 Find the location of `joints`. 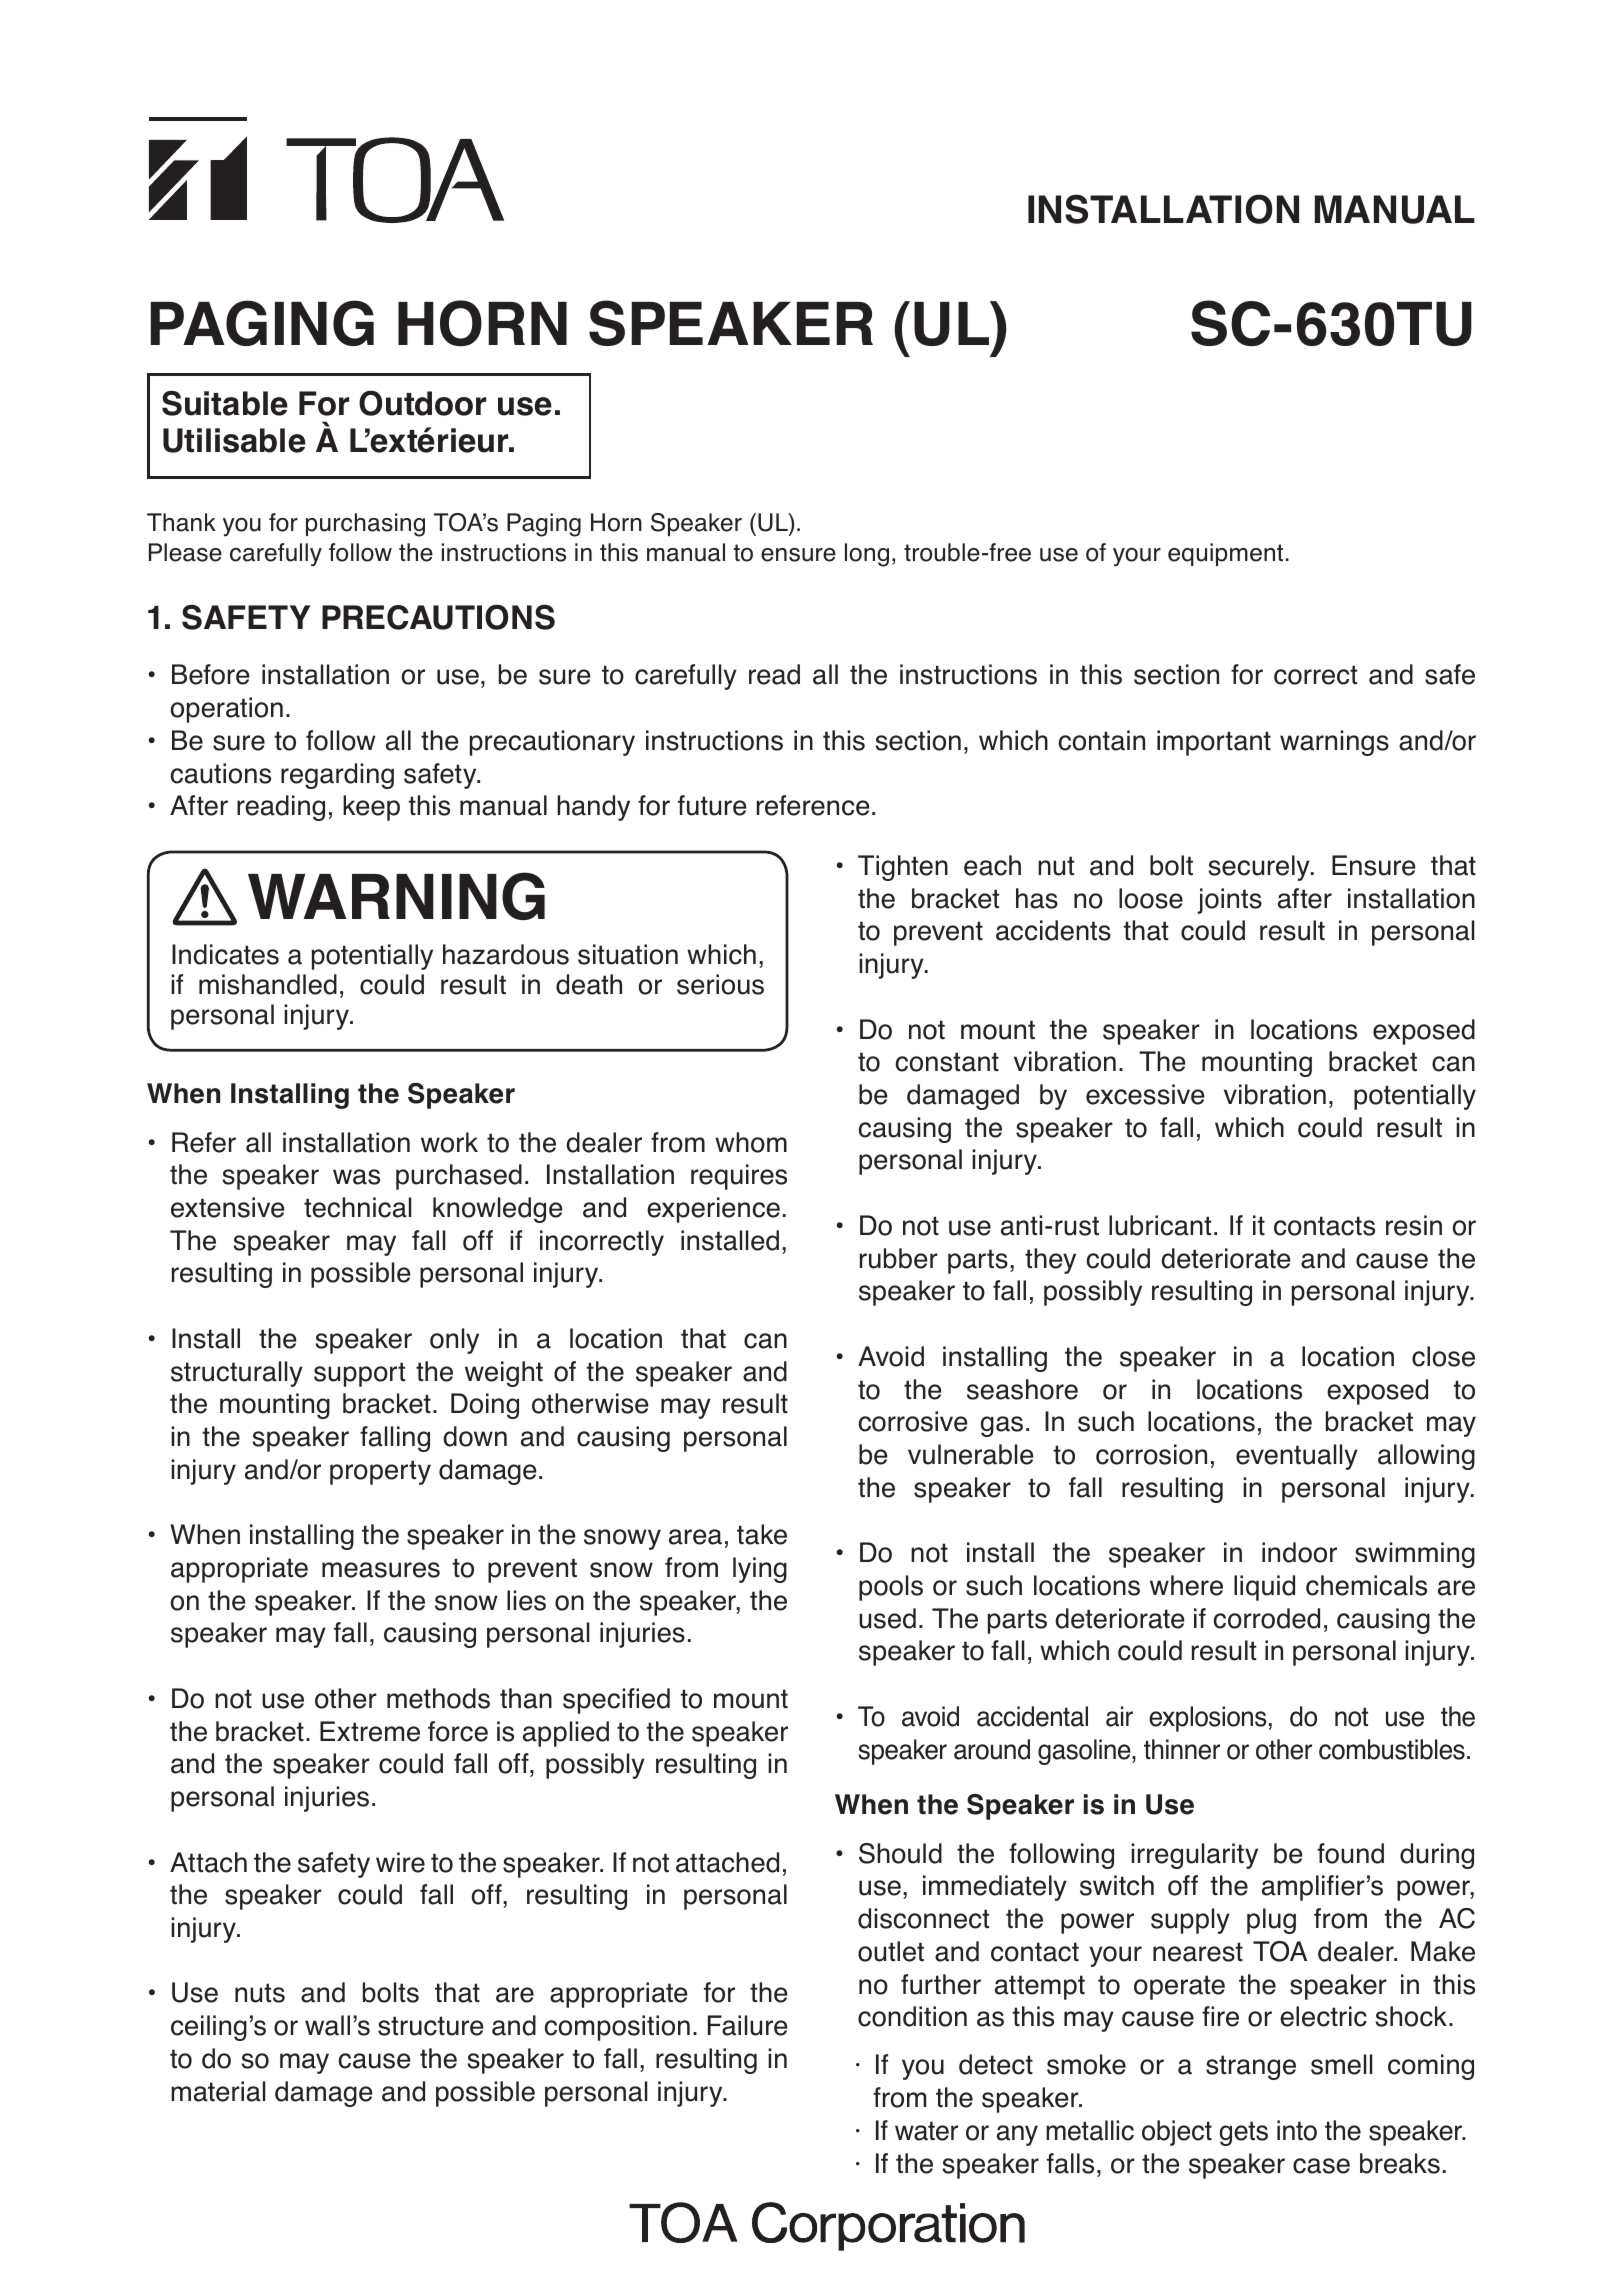

joints is located at coordinates (1229, 901).
